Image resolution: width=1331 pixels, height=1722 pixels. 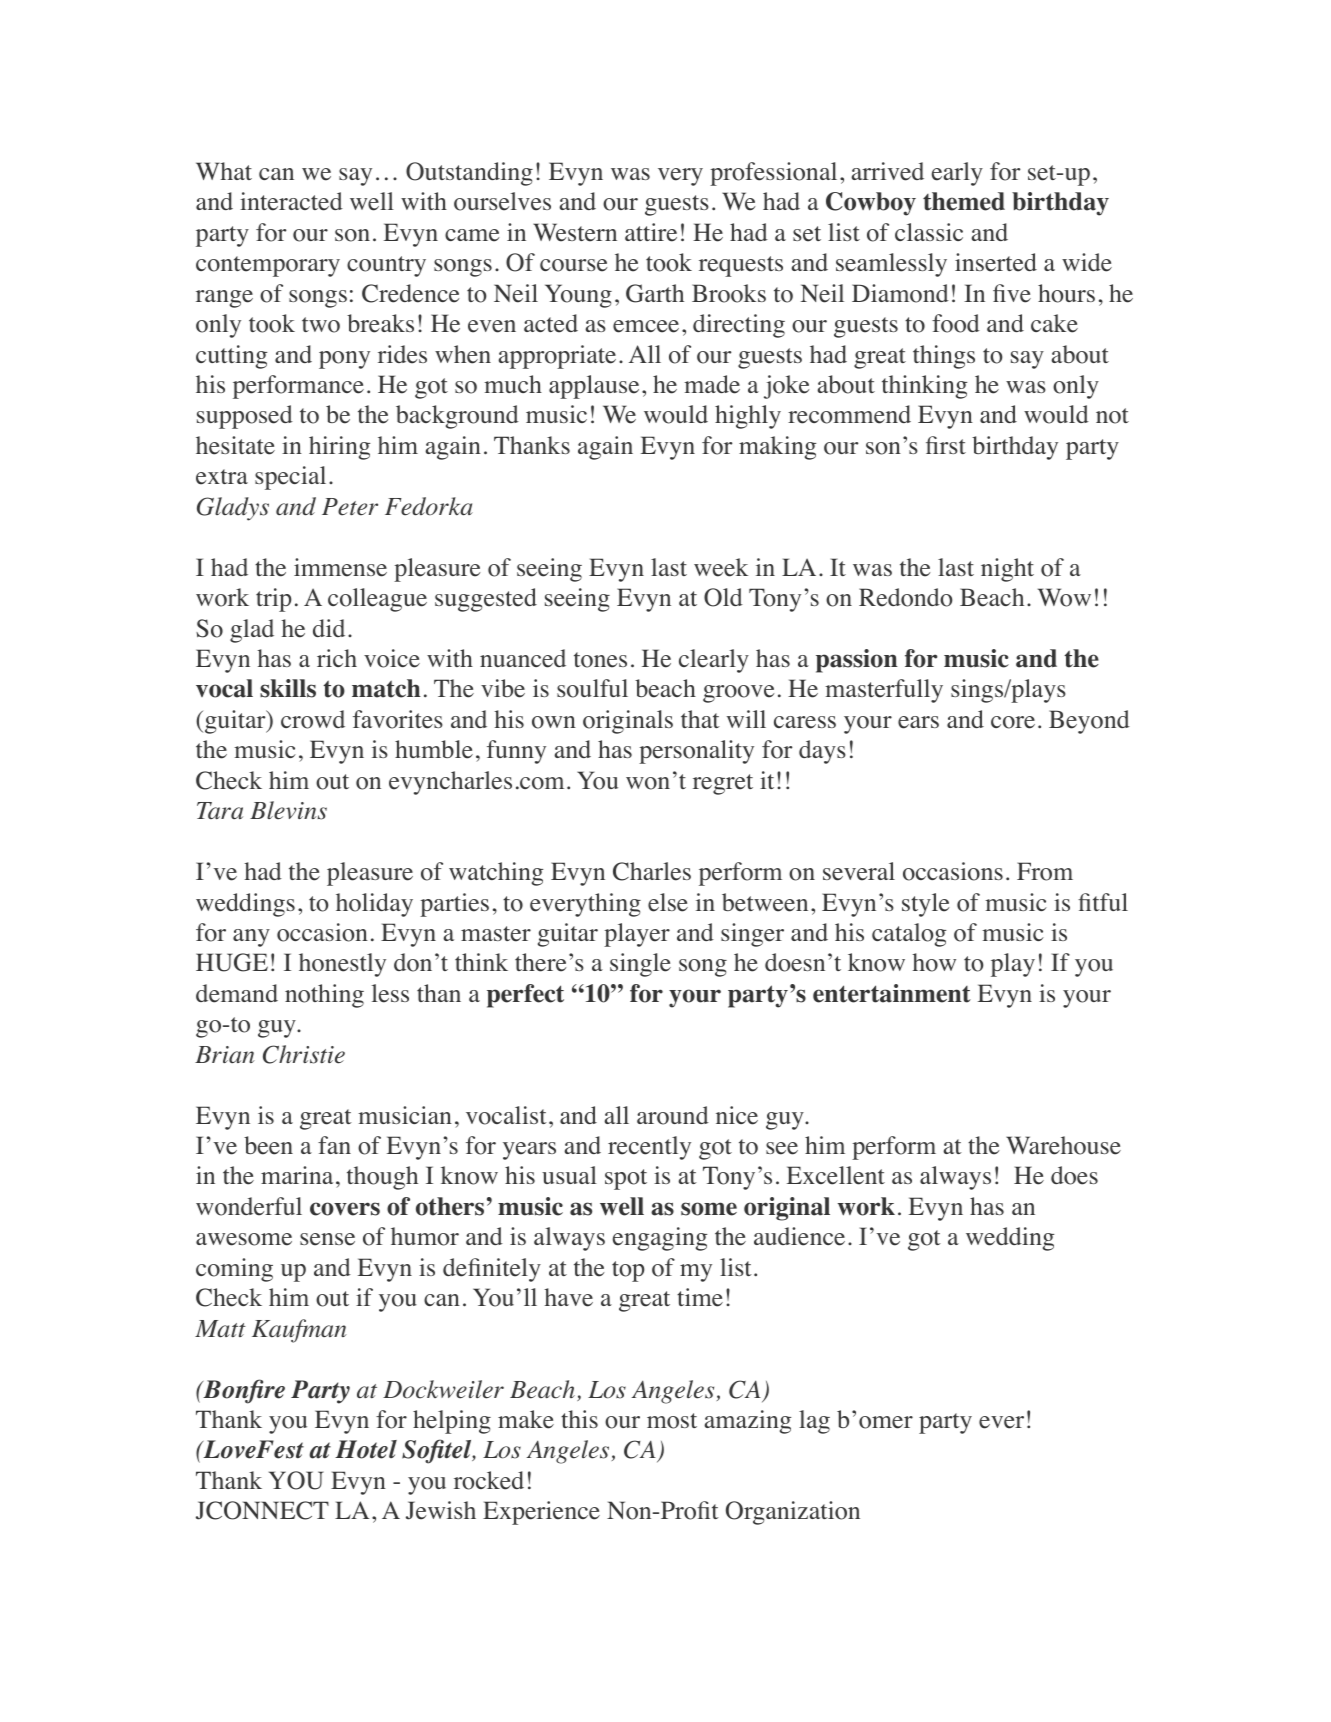 What do you see at coordinates (672, 1421) in the screenshot?
I see `most` at bounding box center [672, 1421].
